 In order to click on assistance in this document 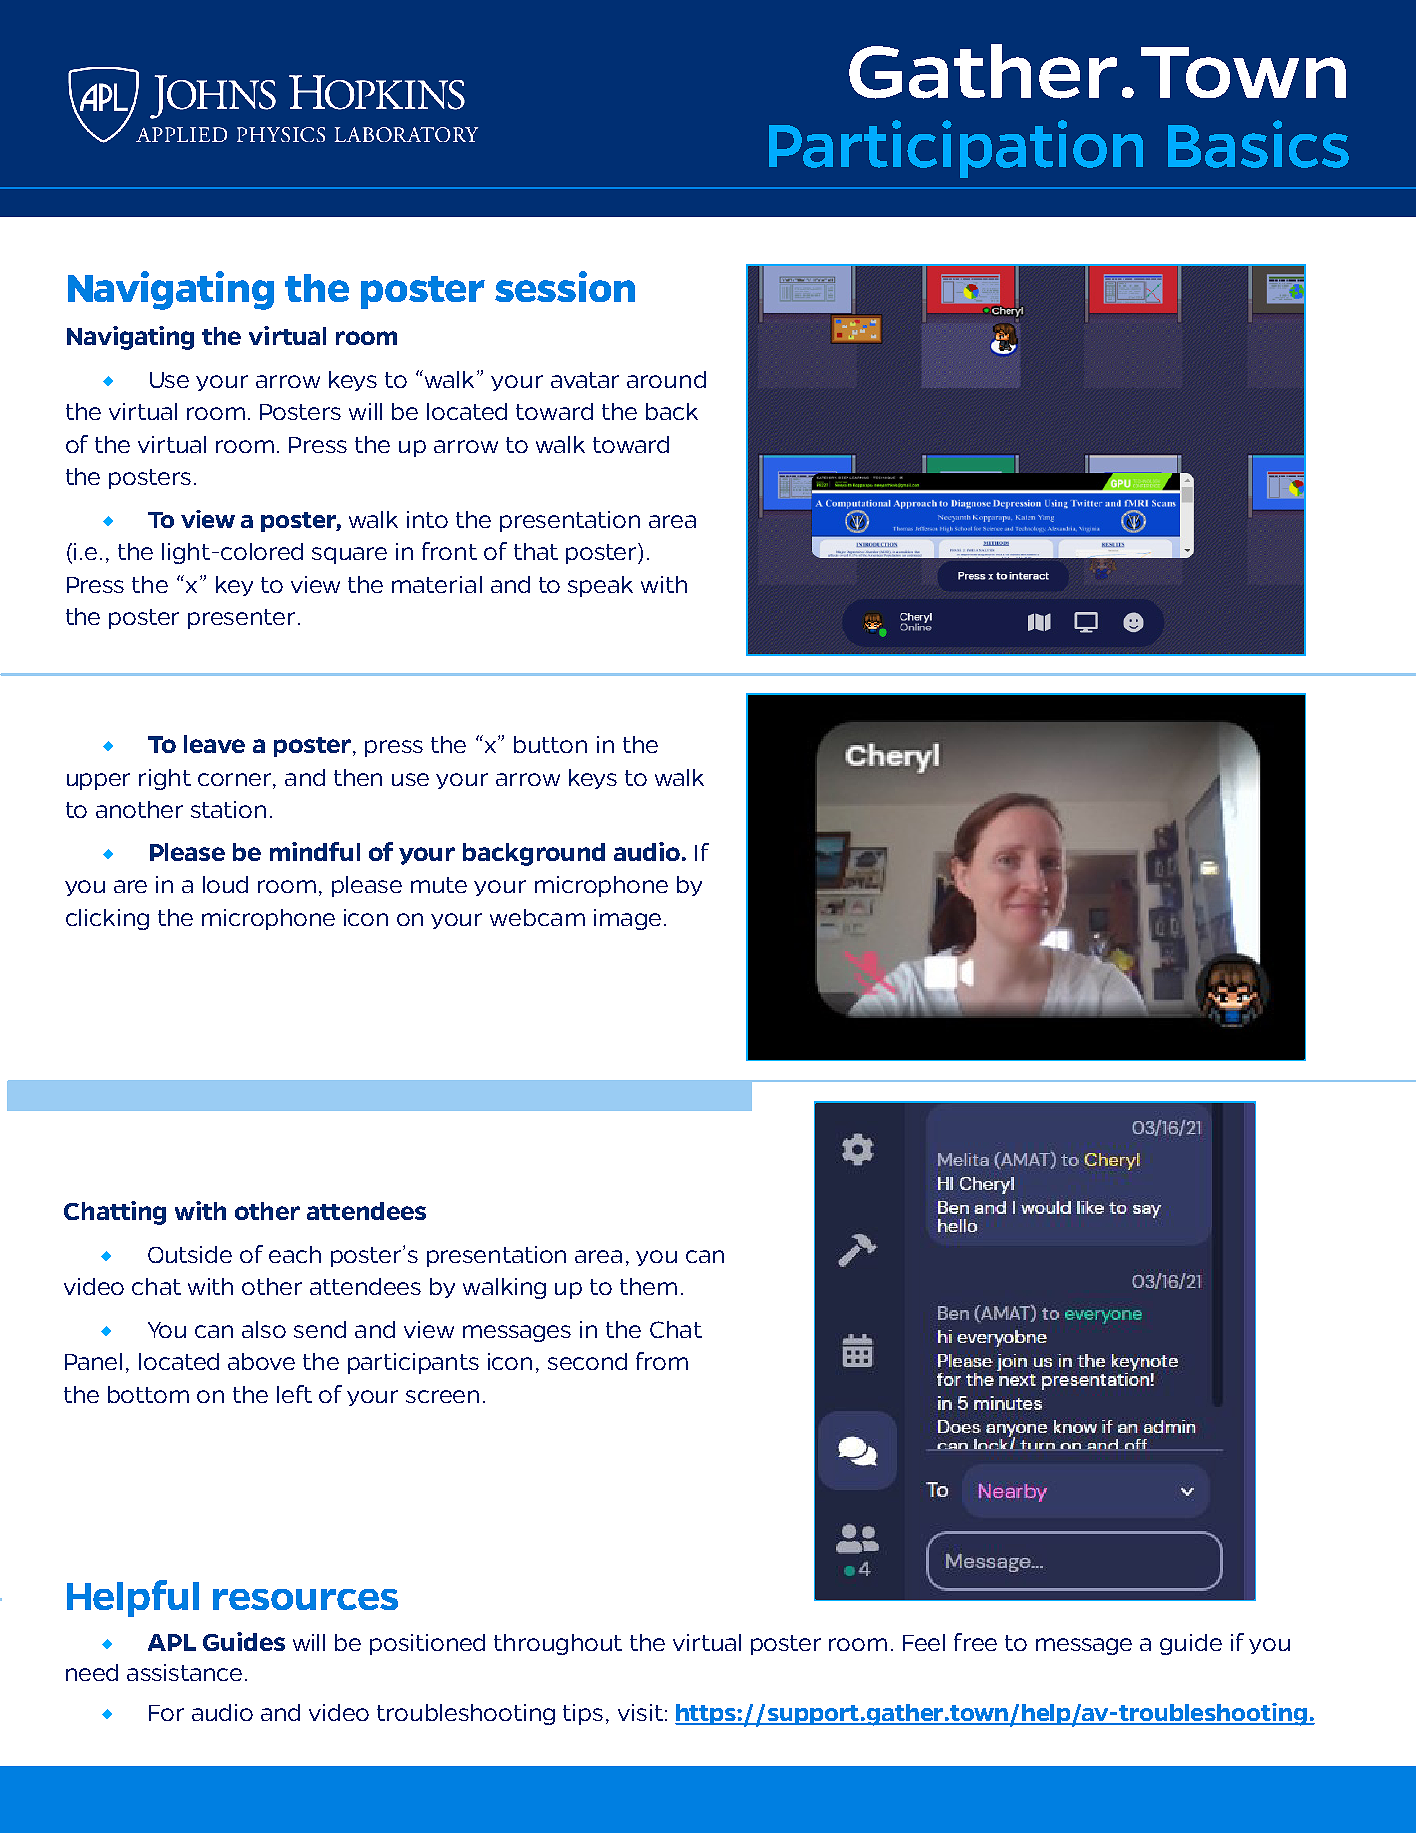, I will do `click(184, 1672)`.
